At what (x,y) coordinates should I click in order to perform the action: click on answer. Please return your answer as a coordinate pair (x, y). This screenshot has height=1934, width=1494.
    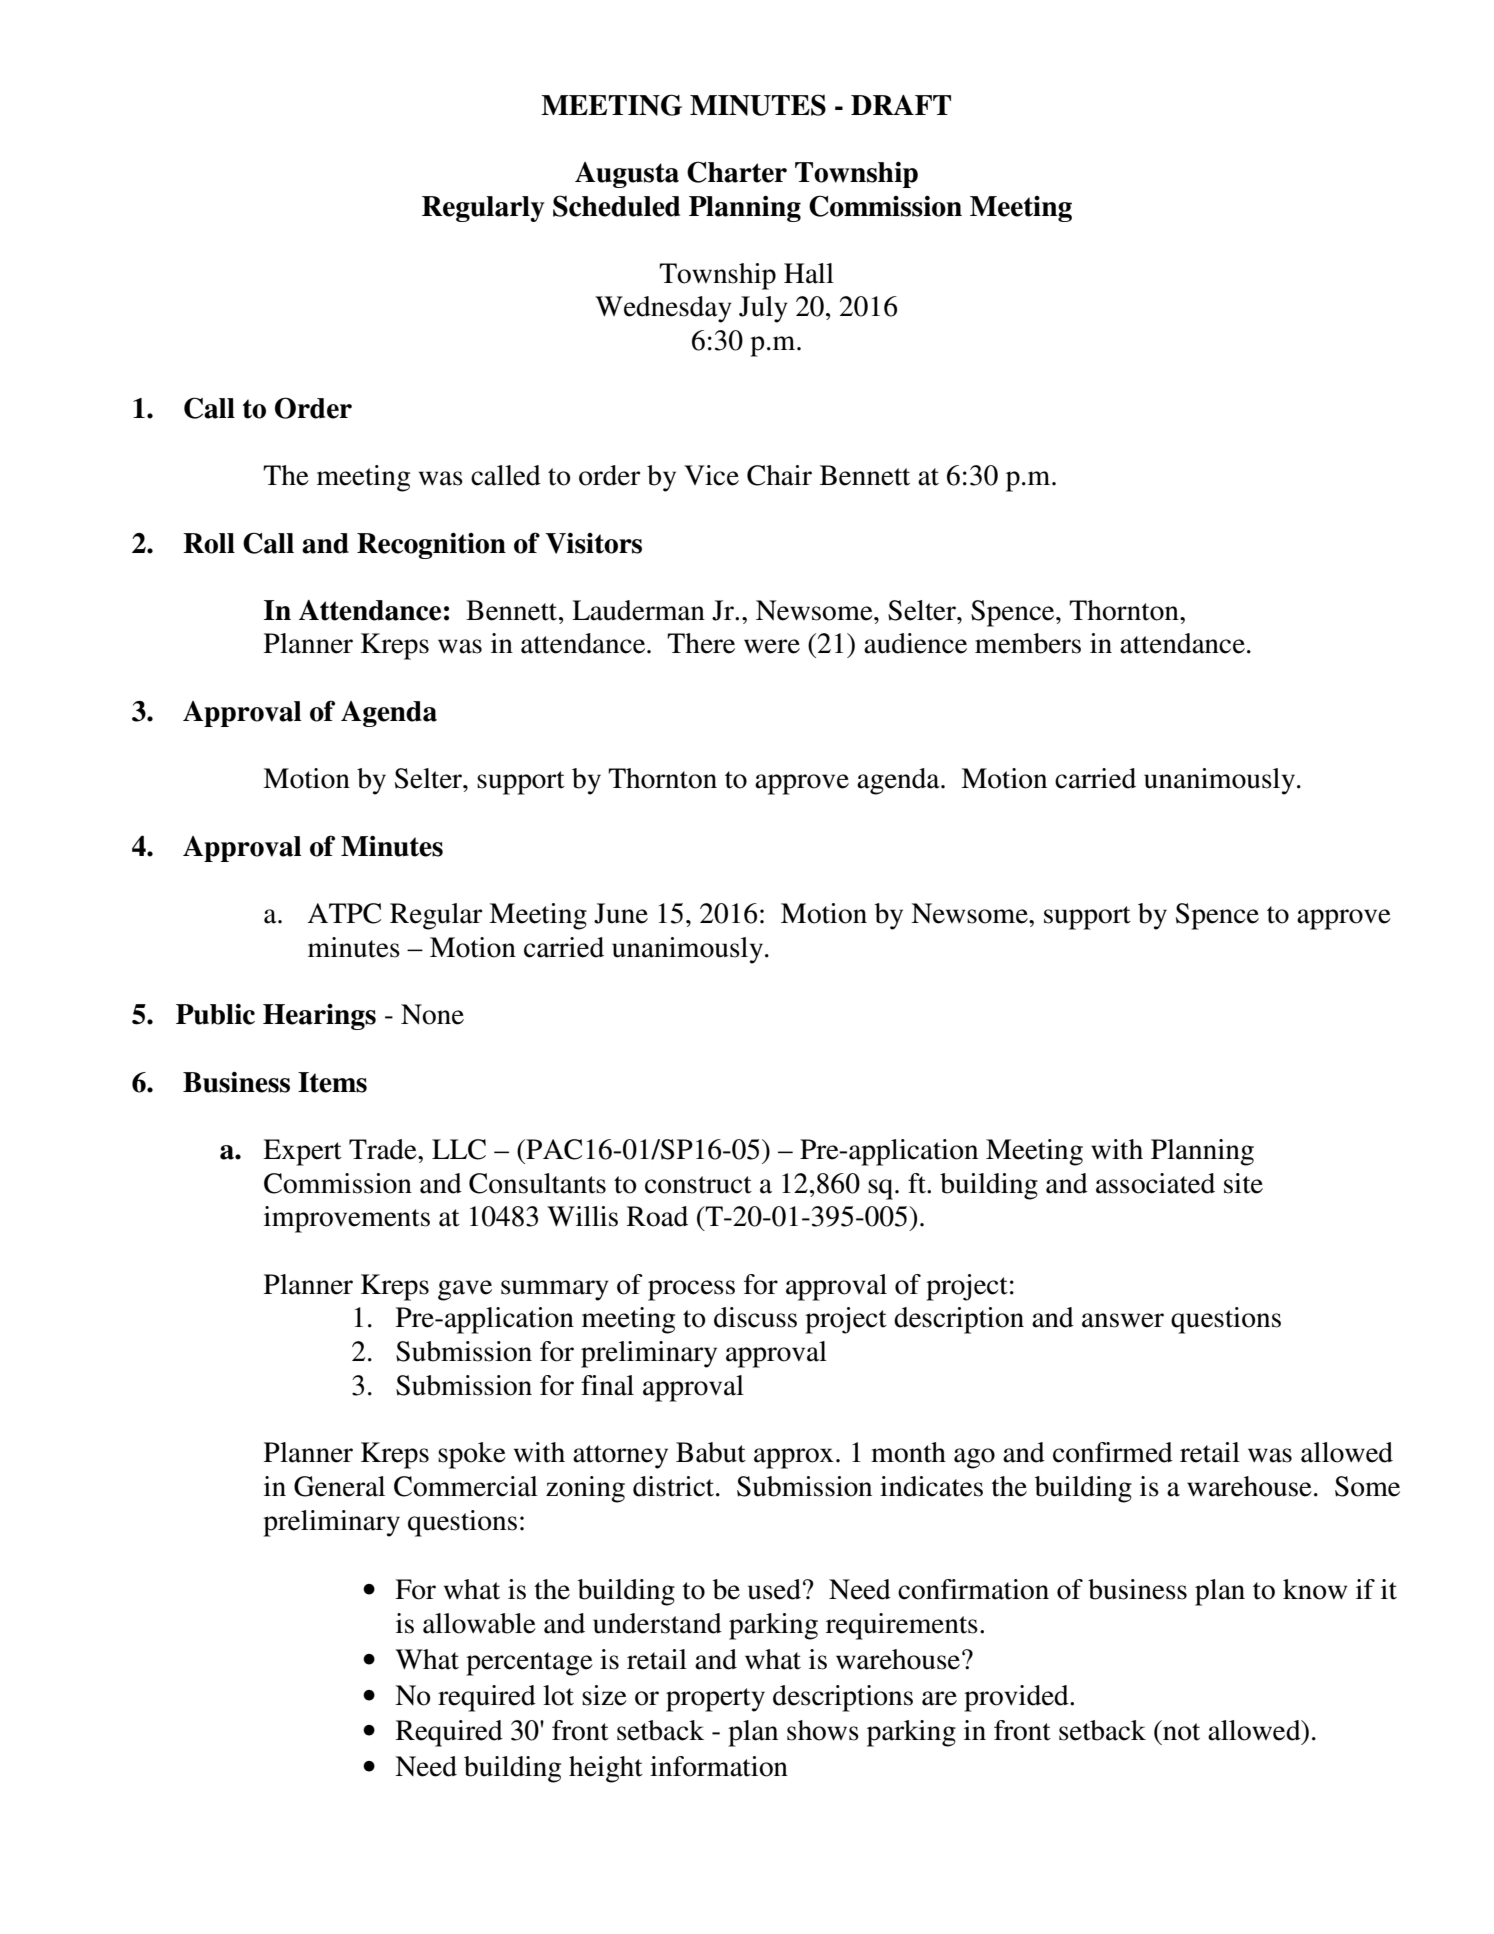
    Looking at the image, I should click on (1123, 1320).
